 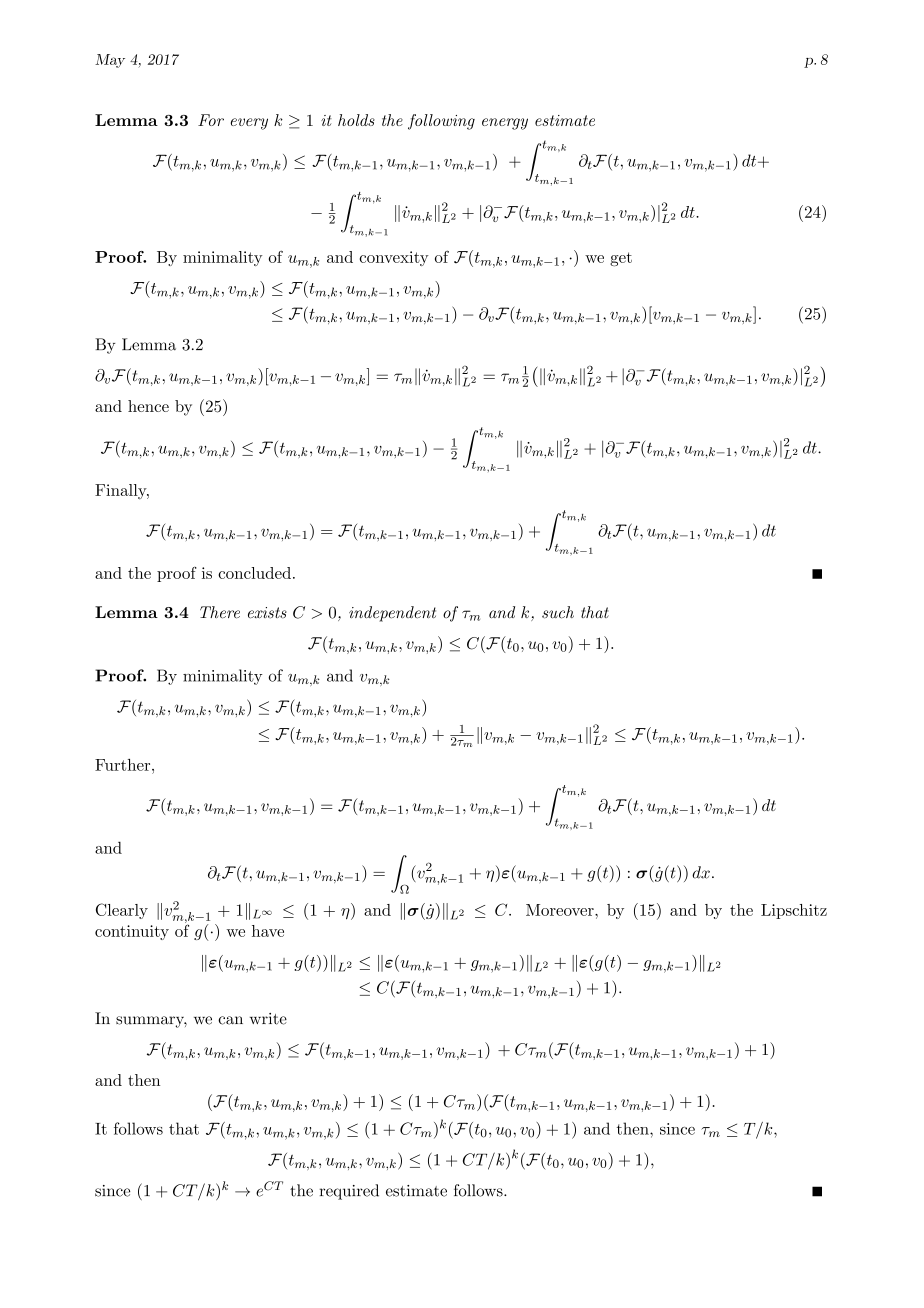 What do you see at coordinates (621, 259) in the screenshot?
I see `get` at bounding box center [621, 259].
